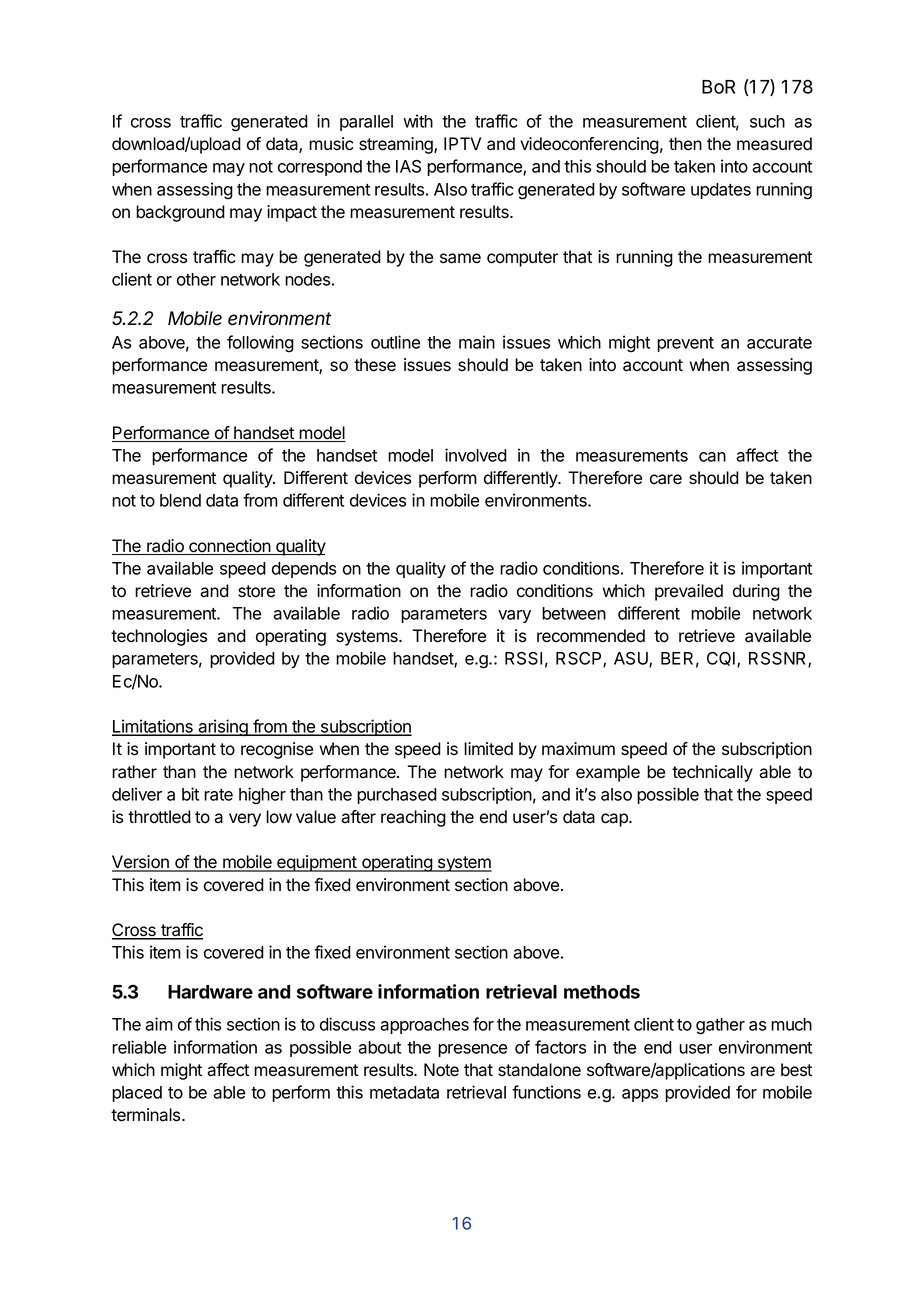 This screenshot has height=1308, width=924. Describe the element at coordinates (720, 1026) in the screenshot. I see `gather` at that location.
